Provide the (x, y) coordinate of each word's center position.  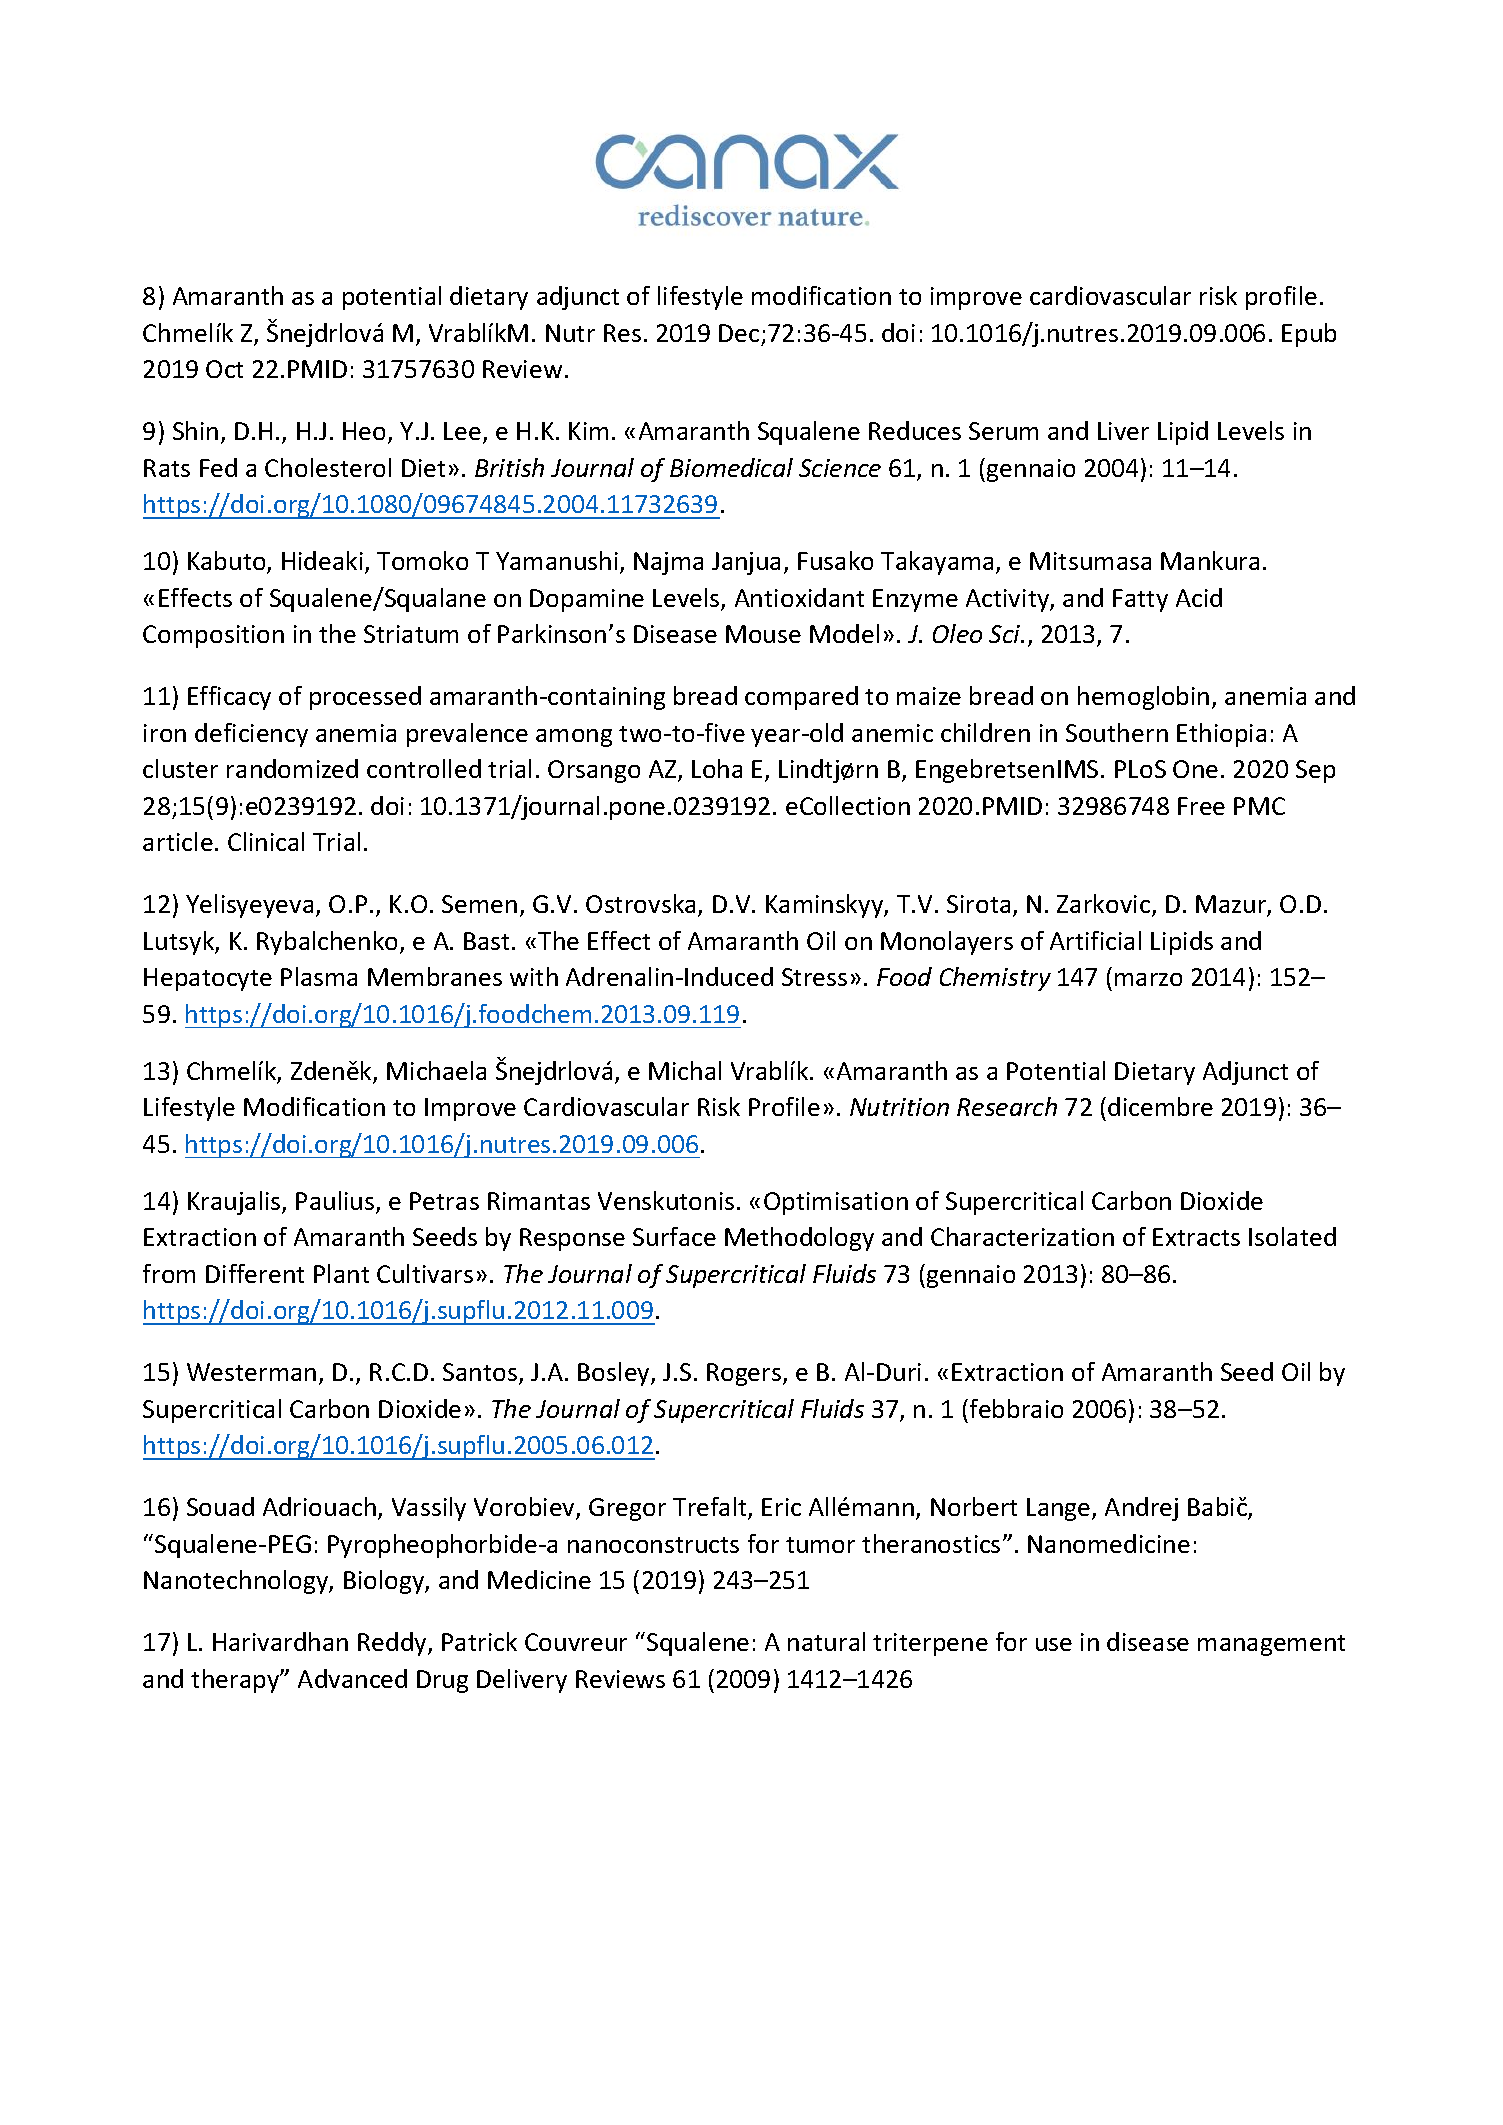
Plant (341, 1273)
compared (801, 698)
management (1271, 1645)
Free (1201, 806)
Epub (1309, 335)
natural (826, 1641)
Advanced (352, 1678)
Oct (224, 369)
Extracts (1196, 1237)
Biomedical (731, 467)
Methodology (799, 1239)
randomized (292, 768)
